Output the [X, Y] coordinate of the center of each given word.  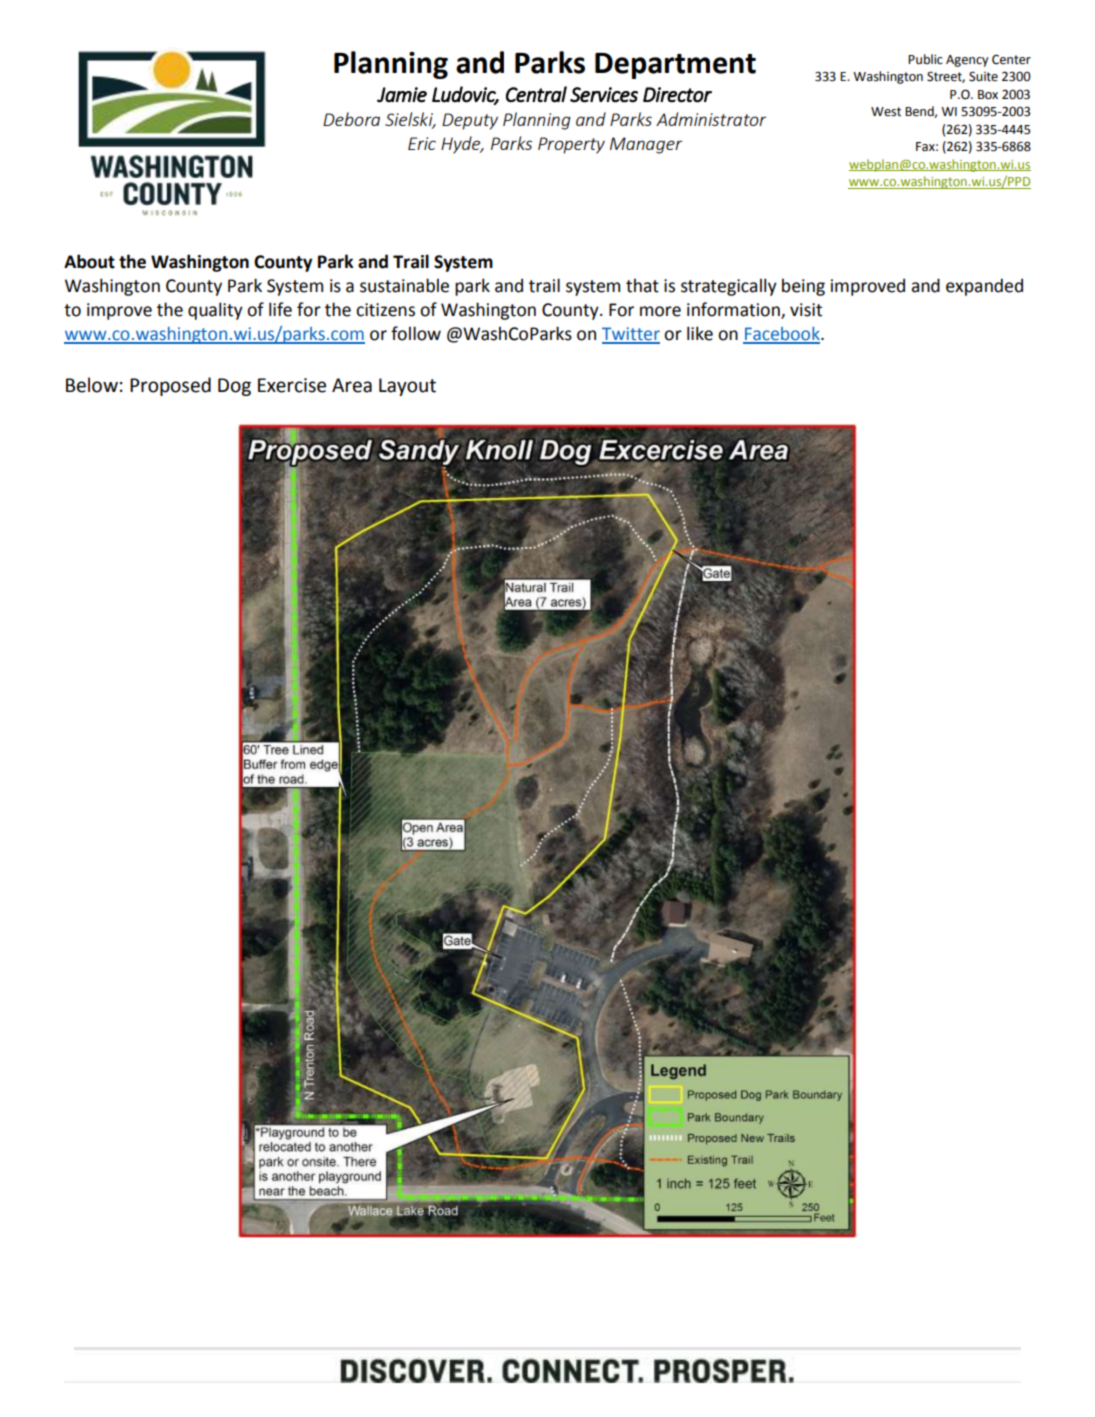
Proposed [170, 386]
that [642, 285]
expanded [984, 287]
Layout [407, 387]
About [89, 261]
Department [675, 66]
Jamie [402, 95]
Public [925, 59]
